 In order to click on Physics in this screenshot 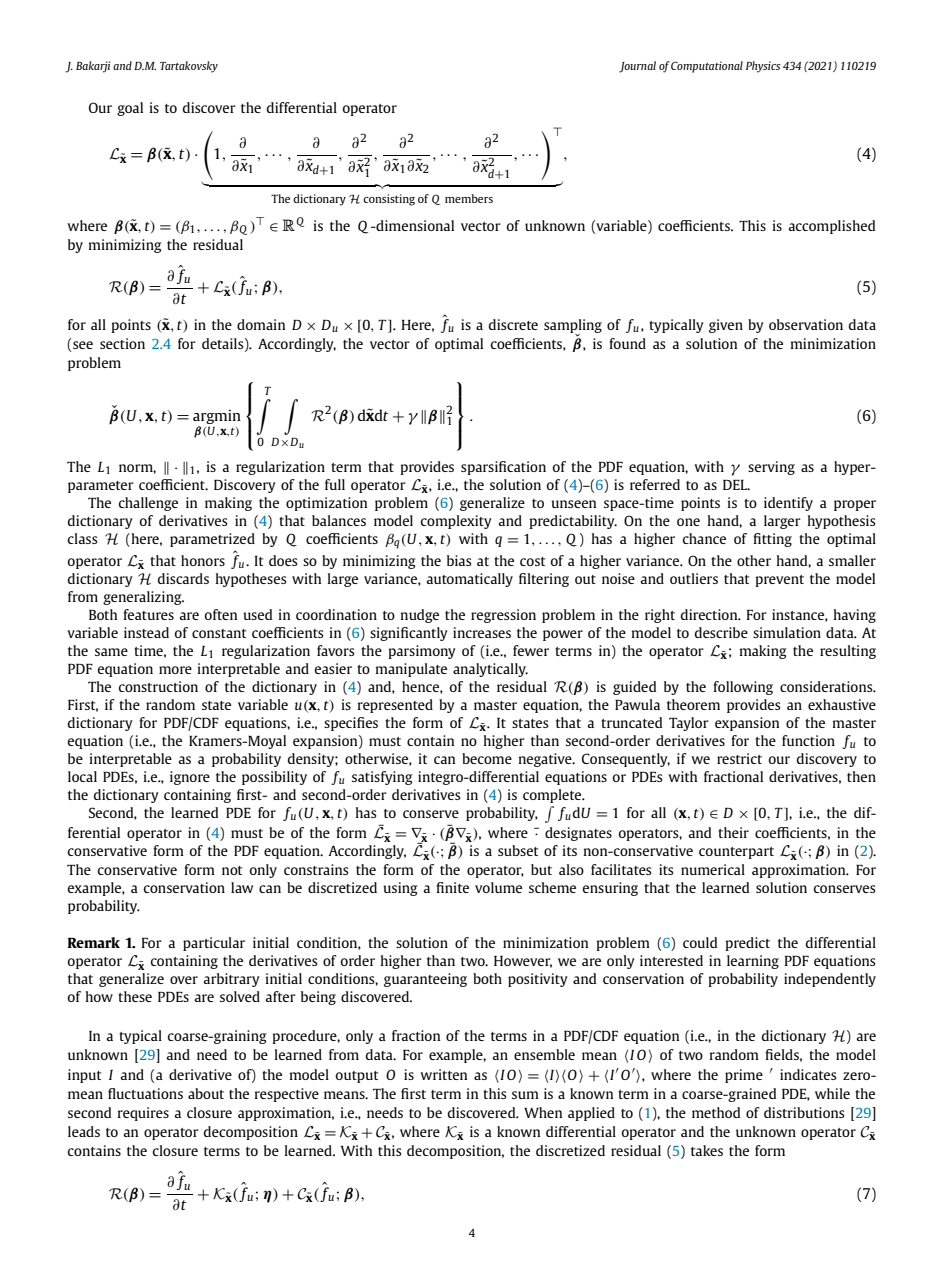, I will do `click(763, 67)`.
